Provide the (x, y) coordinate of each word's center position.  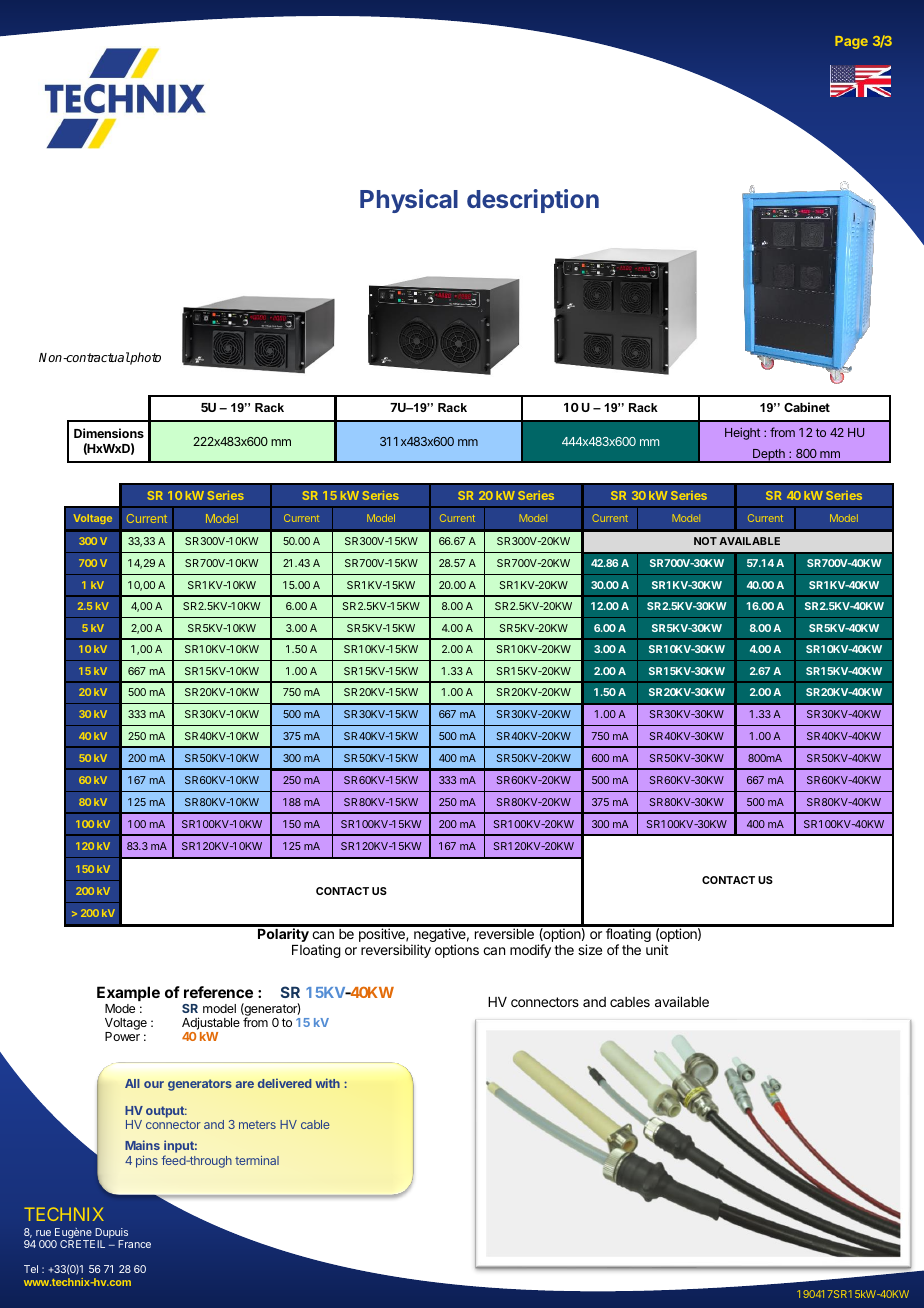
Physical (409, 201)
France (134, 1244)
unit (657, 949)
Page (851, 42)
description (533, 201)
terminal (257, 1160)
